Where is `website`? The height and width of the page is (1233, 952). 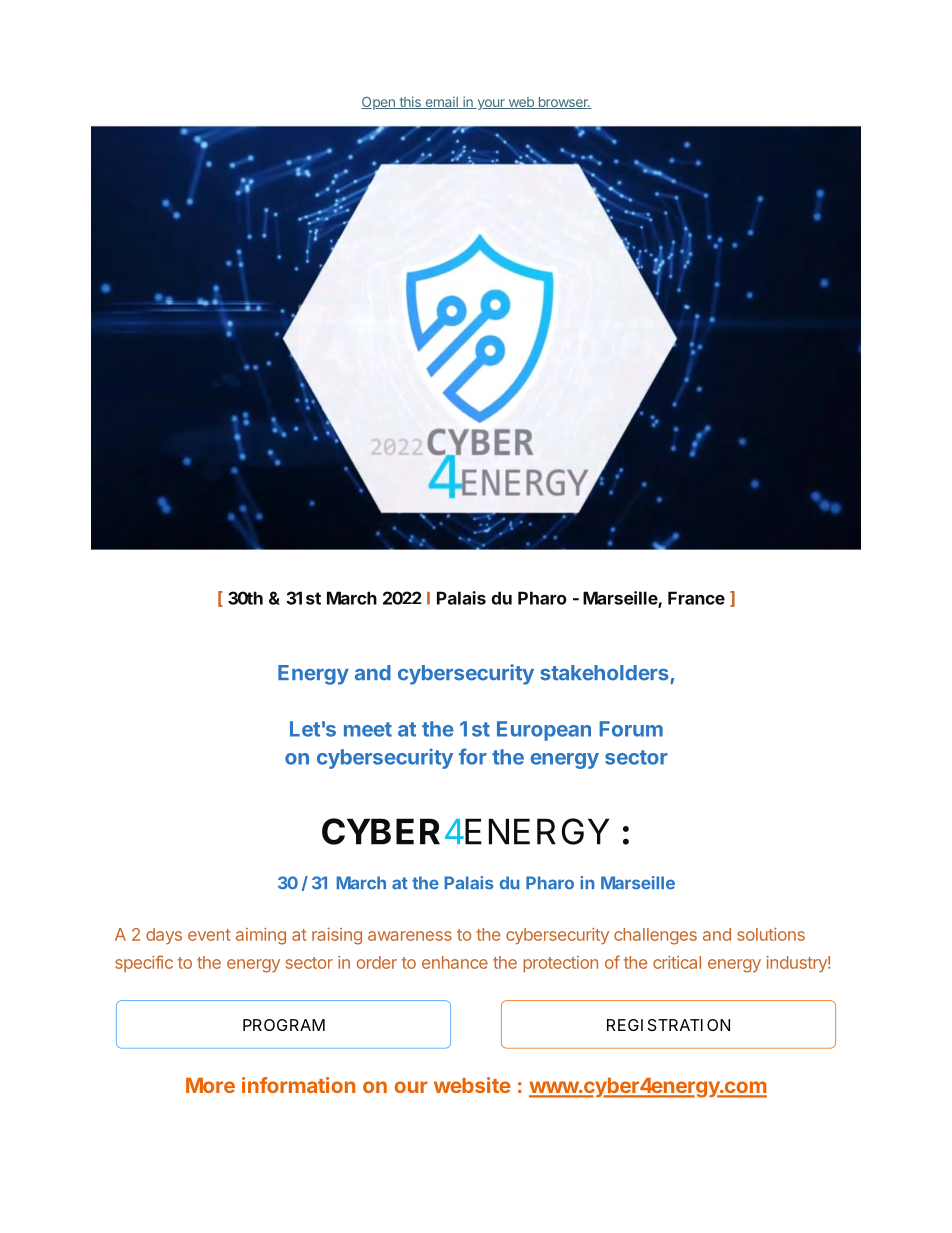 website is located at coordinates (472, 1085).
